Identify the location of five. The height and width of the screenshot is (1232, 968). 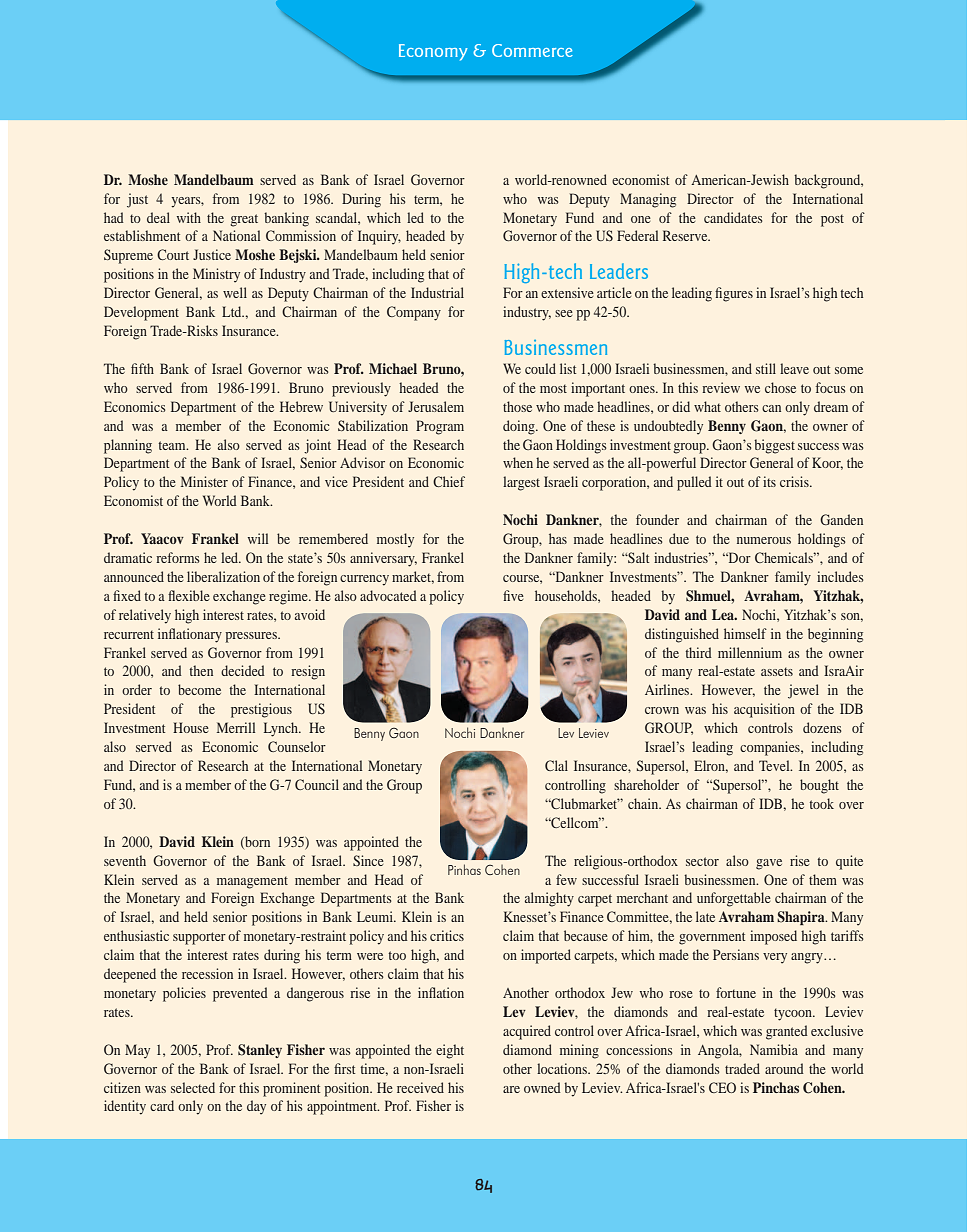
(513, 595).
